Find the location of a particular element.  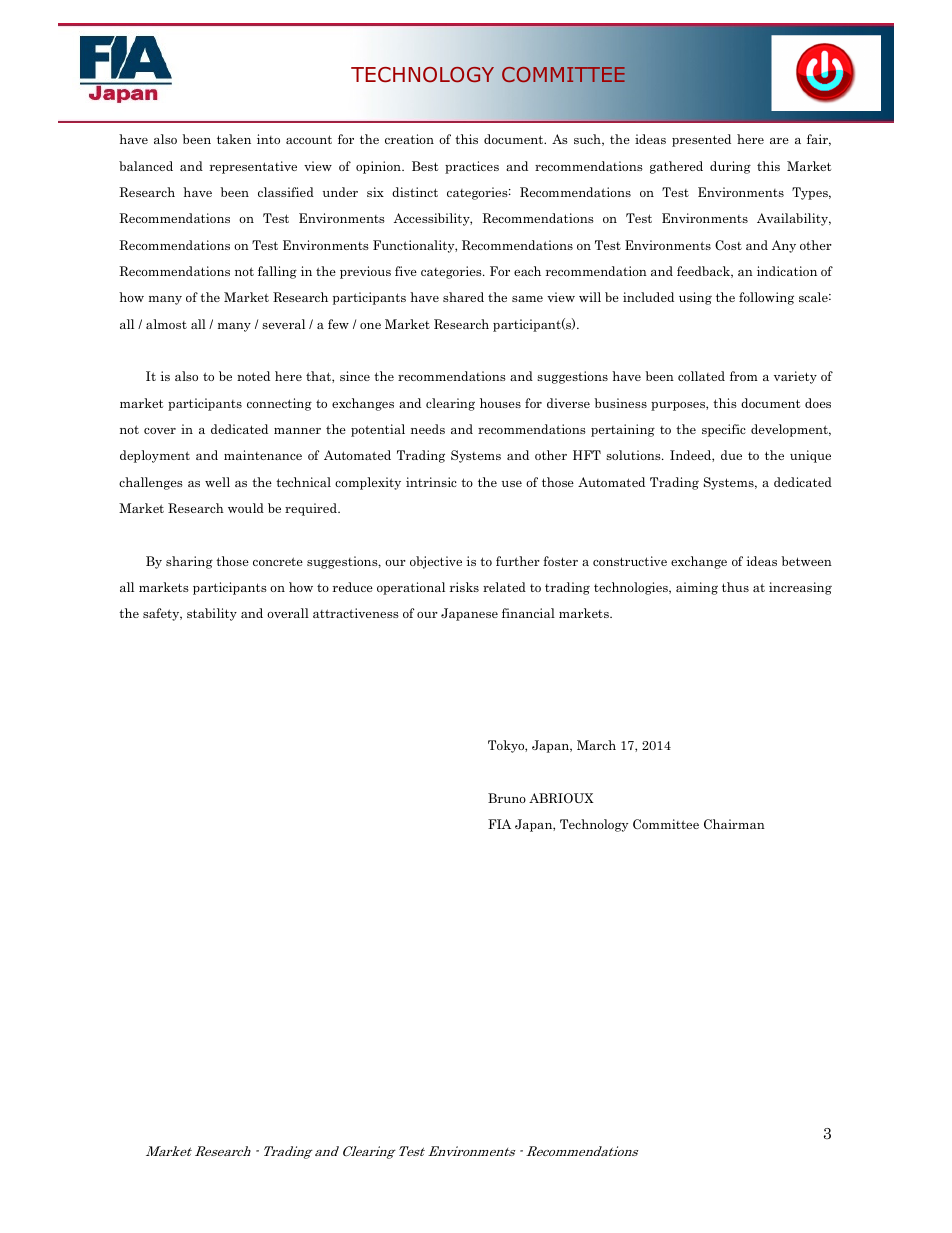

practices is located at coordinates (472, 167).
